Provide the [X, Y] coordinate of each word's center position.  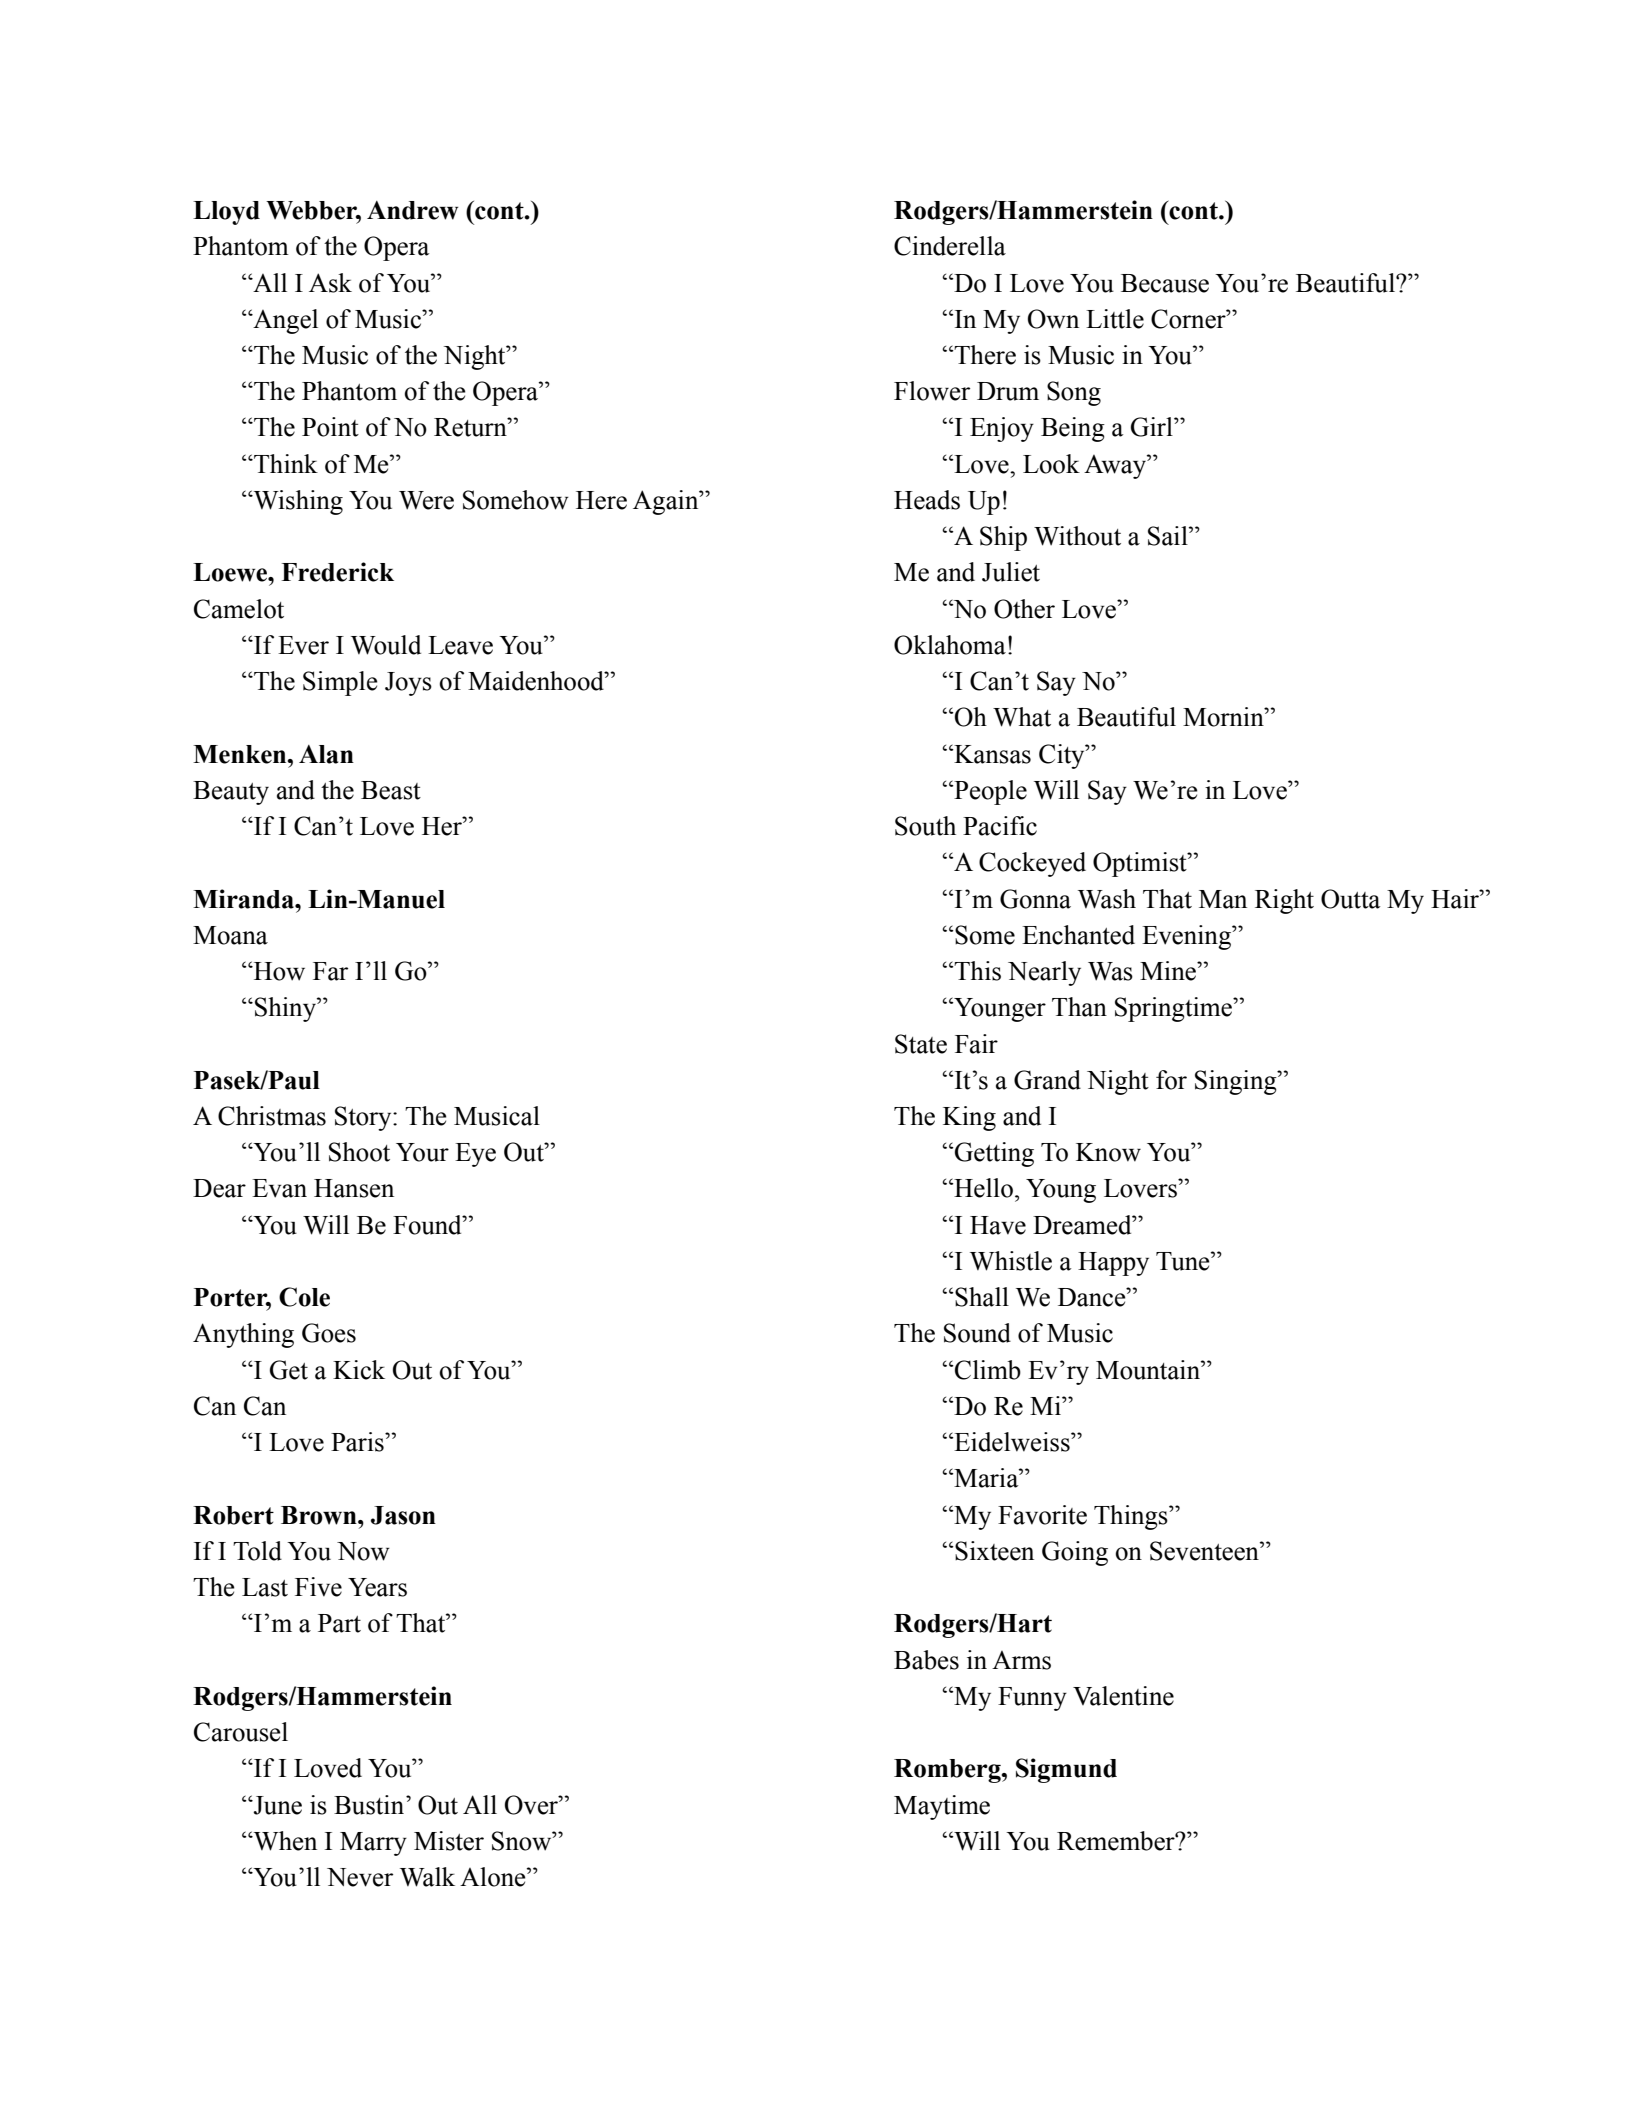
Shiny [286, 1009]
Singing [1237, 1082]
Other [1024, 609]
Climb [987, 1370]
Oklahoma [950, 645]
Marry [373, 1844]
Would [386, 645]
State [921, 1044]
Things [1132, 1517]
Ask [330, 283]
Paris [358, 1442]
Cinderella [950, 246]
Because [1165, 283]
